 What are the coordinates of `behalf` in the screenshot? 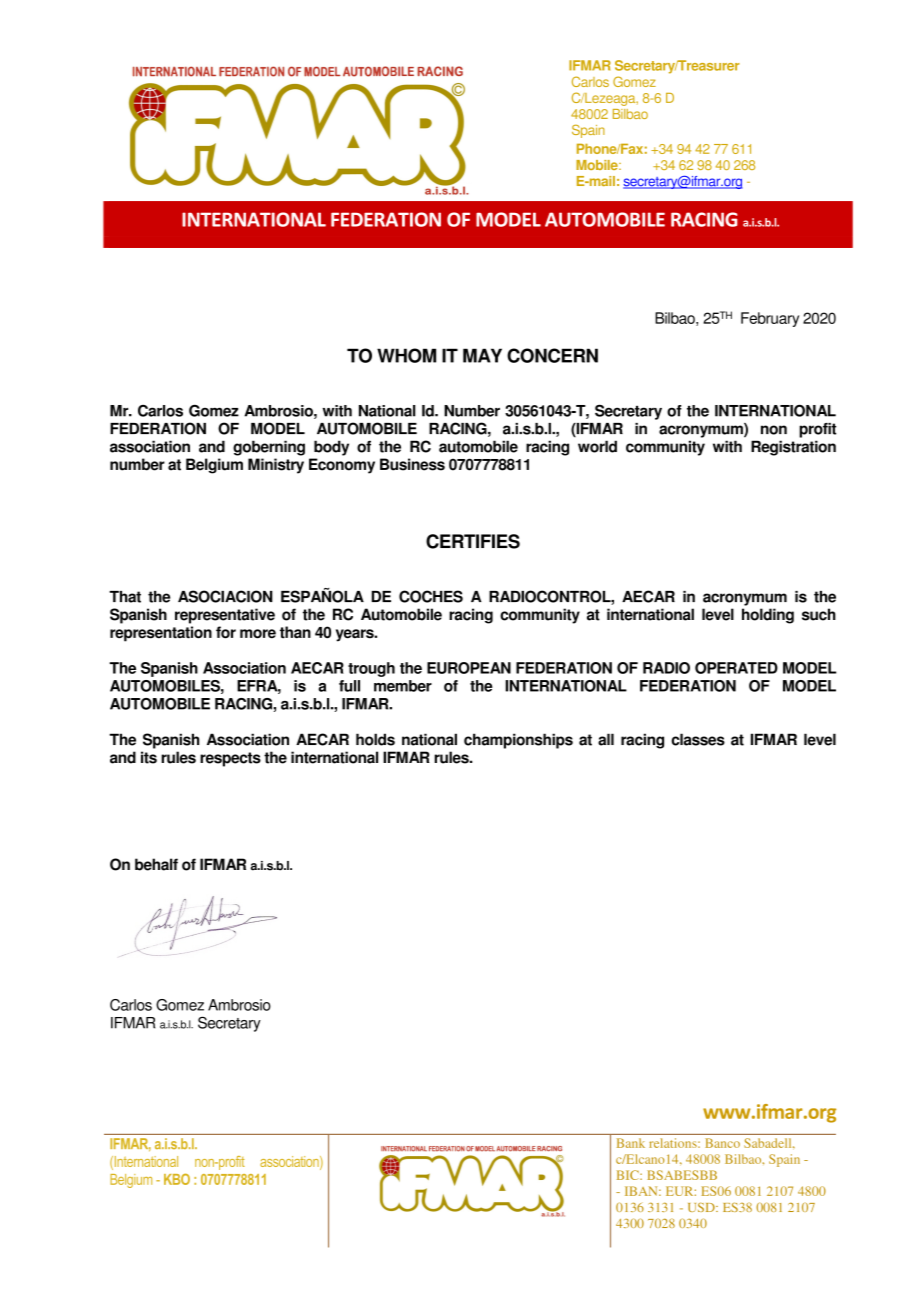 It's located at (156, 864).
